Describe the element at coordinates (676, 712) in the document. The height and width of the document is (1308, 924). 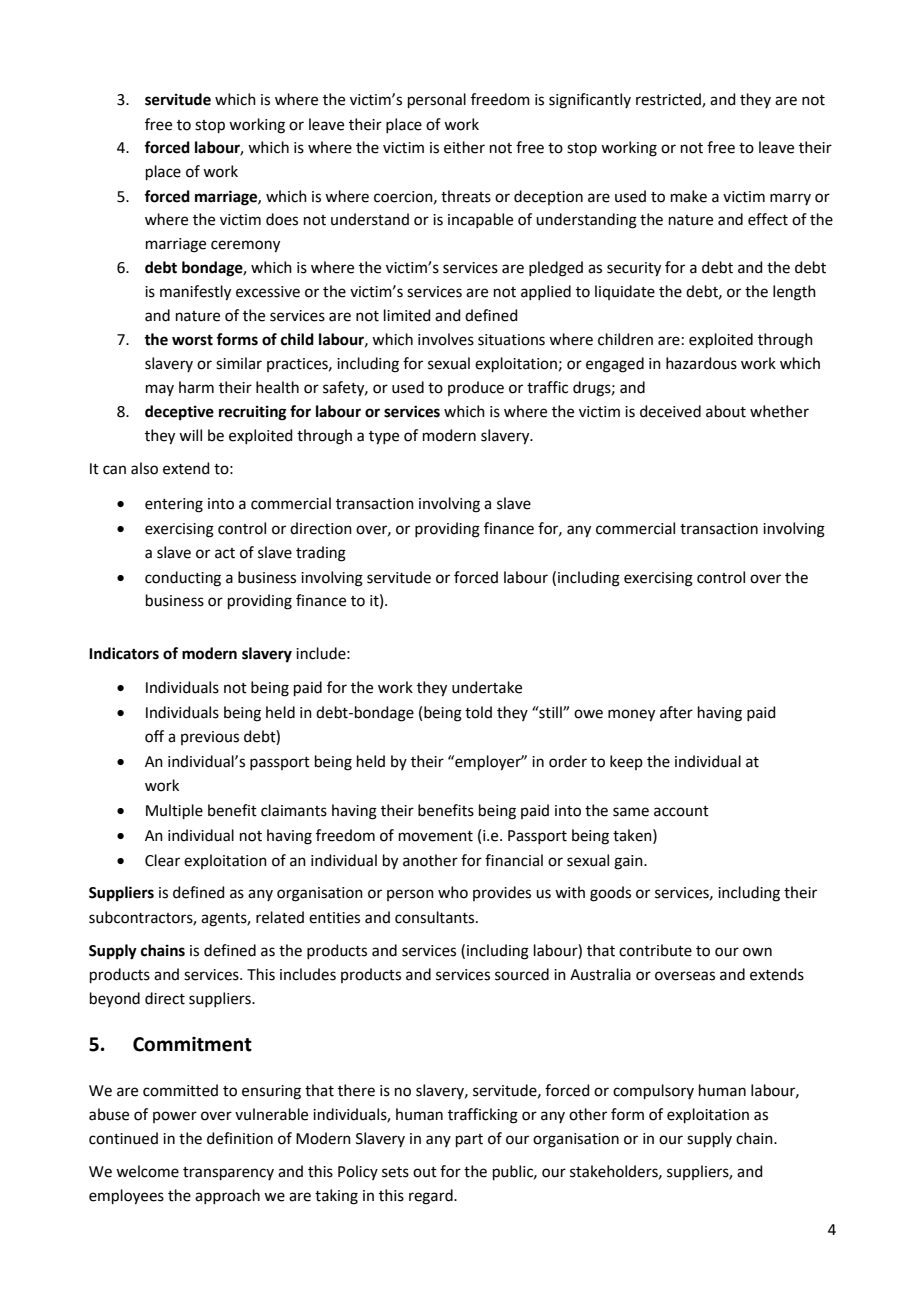
I see `after` at that location.
